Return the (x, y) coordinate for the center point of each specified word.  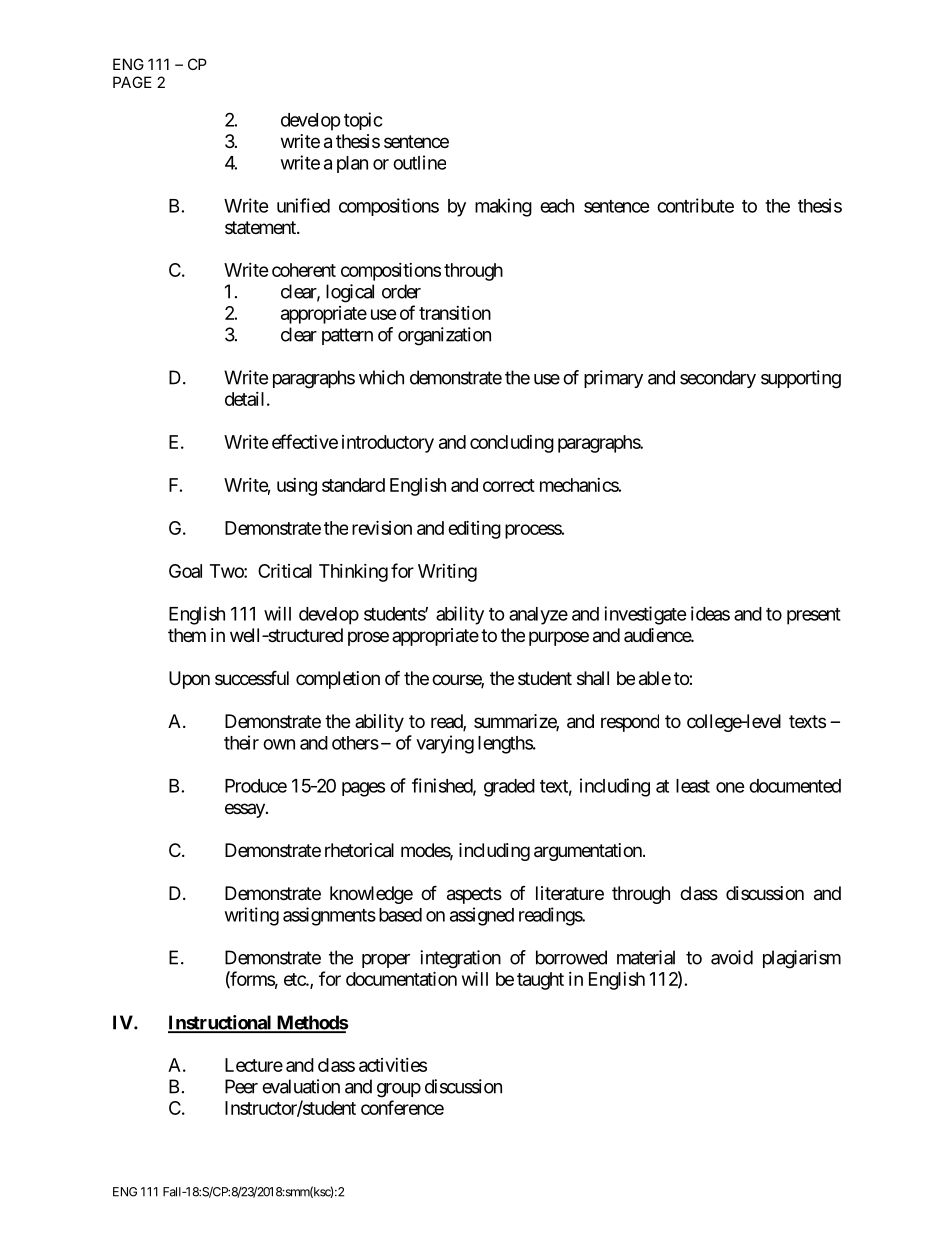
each (557, 206)
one (730, 787)
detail (244, 399)
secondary (718, 379)
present (814, 616)
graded (509, 788)
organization (444, 336)
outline (419, 162)
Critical (285, 570)
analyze (538, 616)
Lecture (254, 1065)
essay (246, 810)
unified (303, 205)
